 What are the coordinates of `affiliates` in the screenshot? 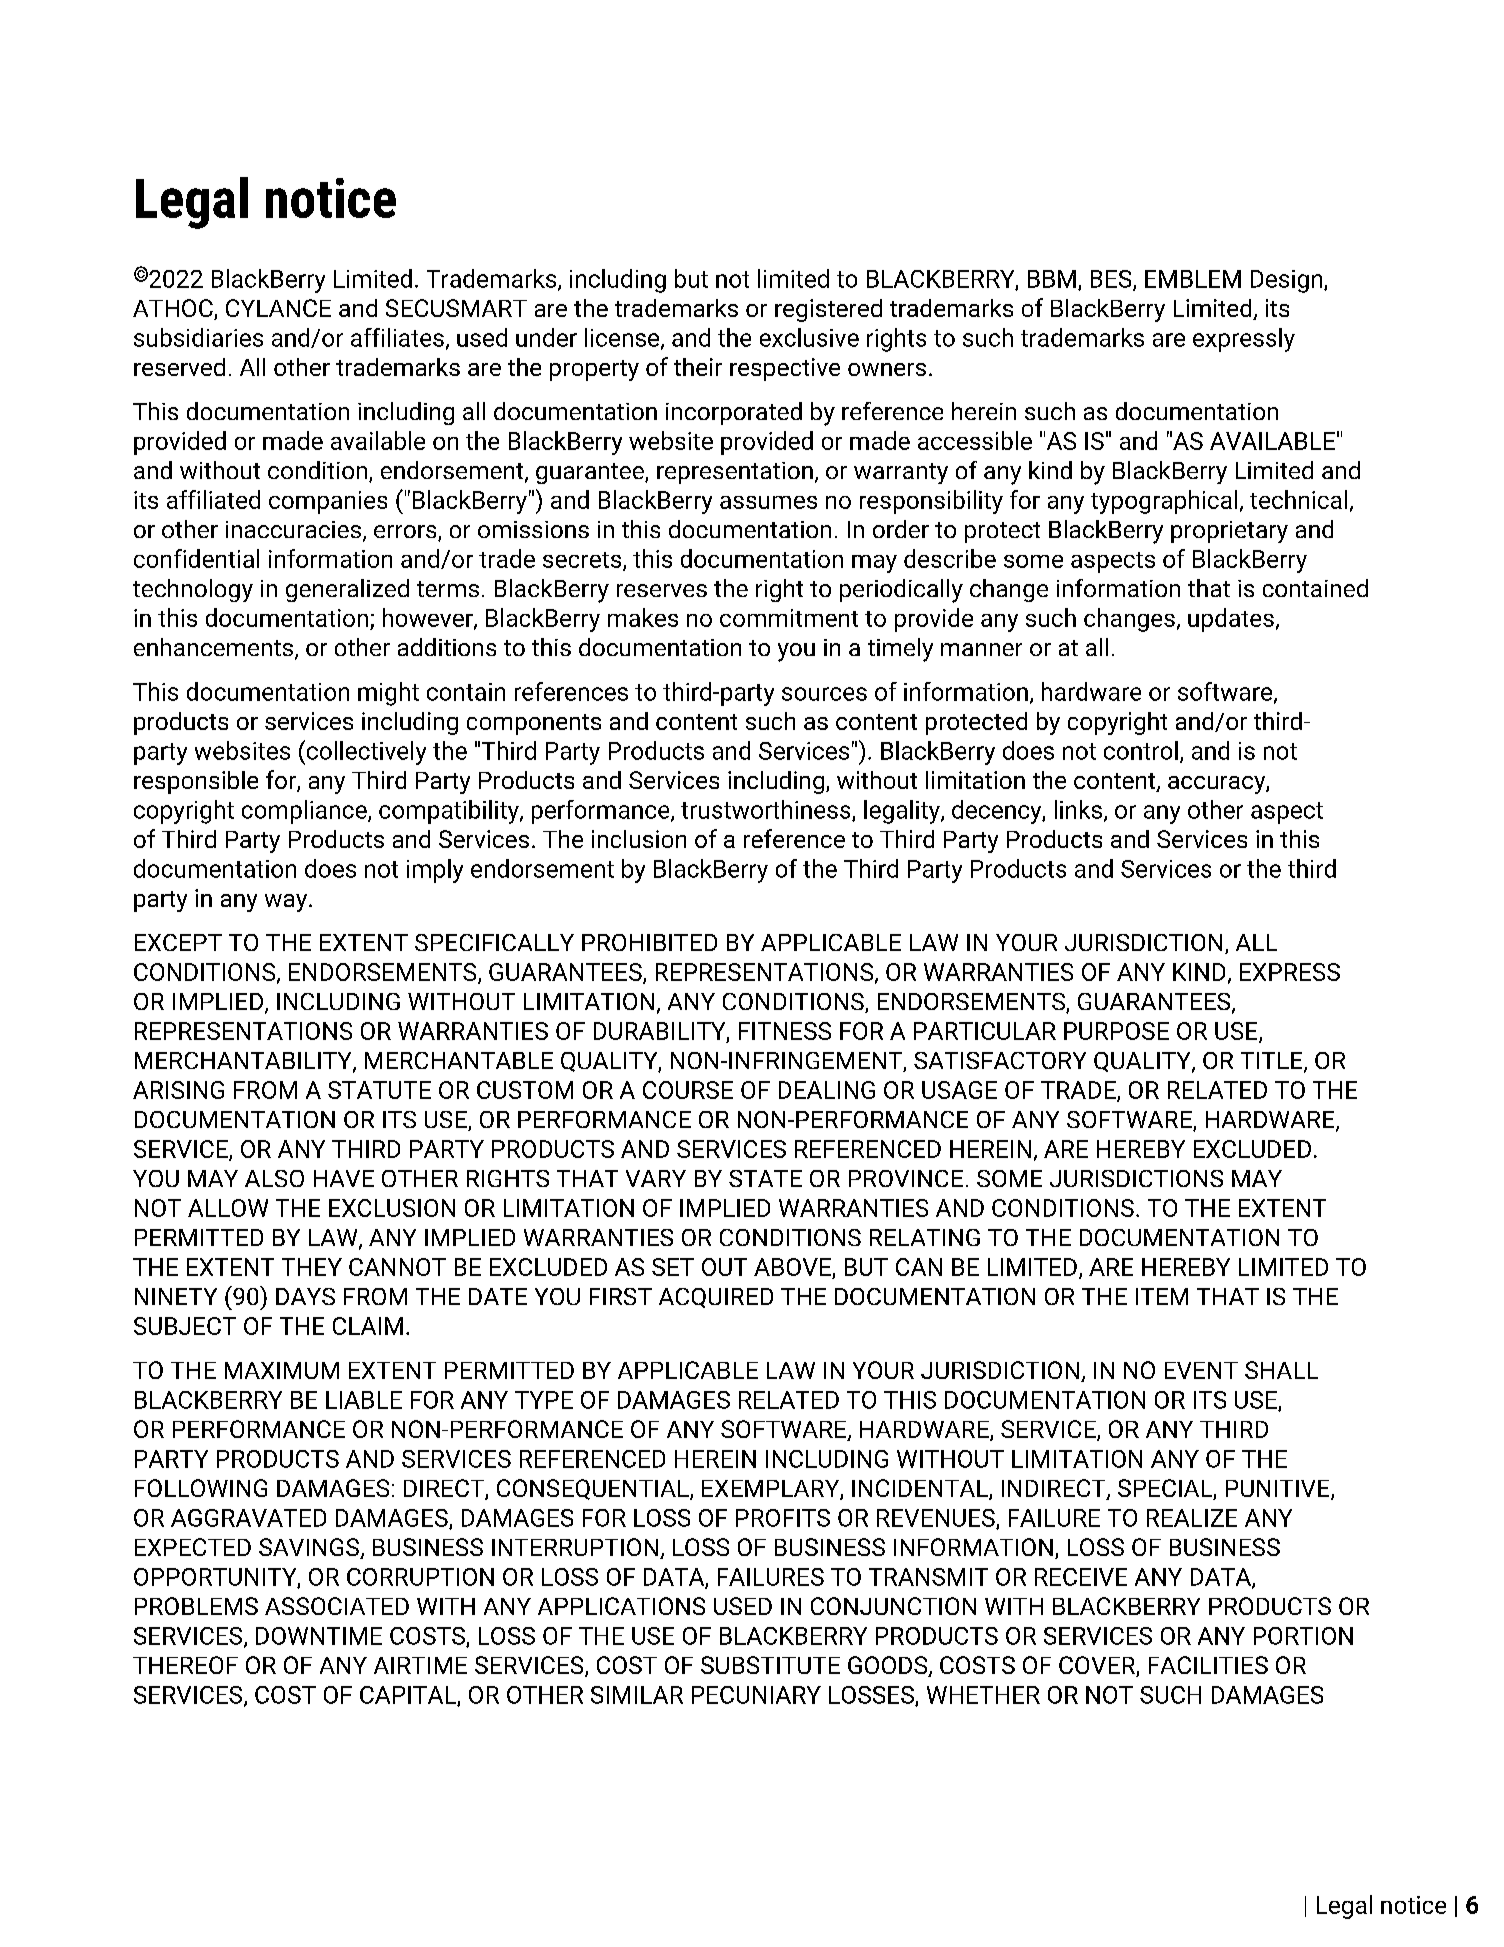 It's located at (397, 337).
